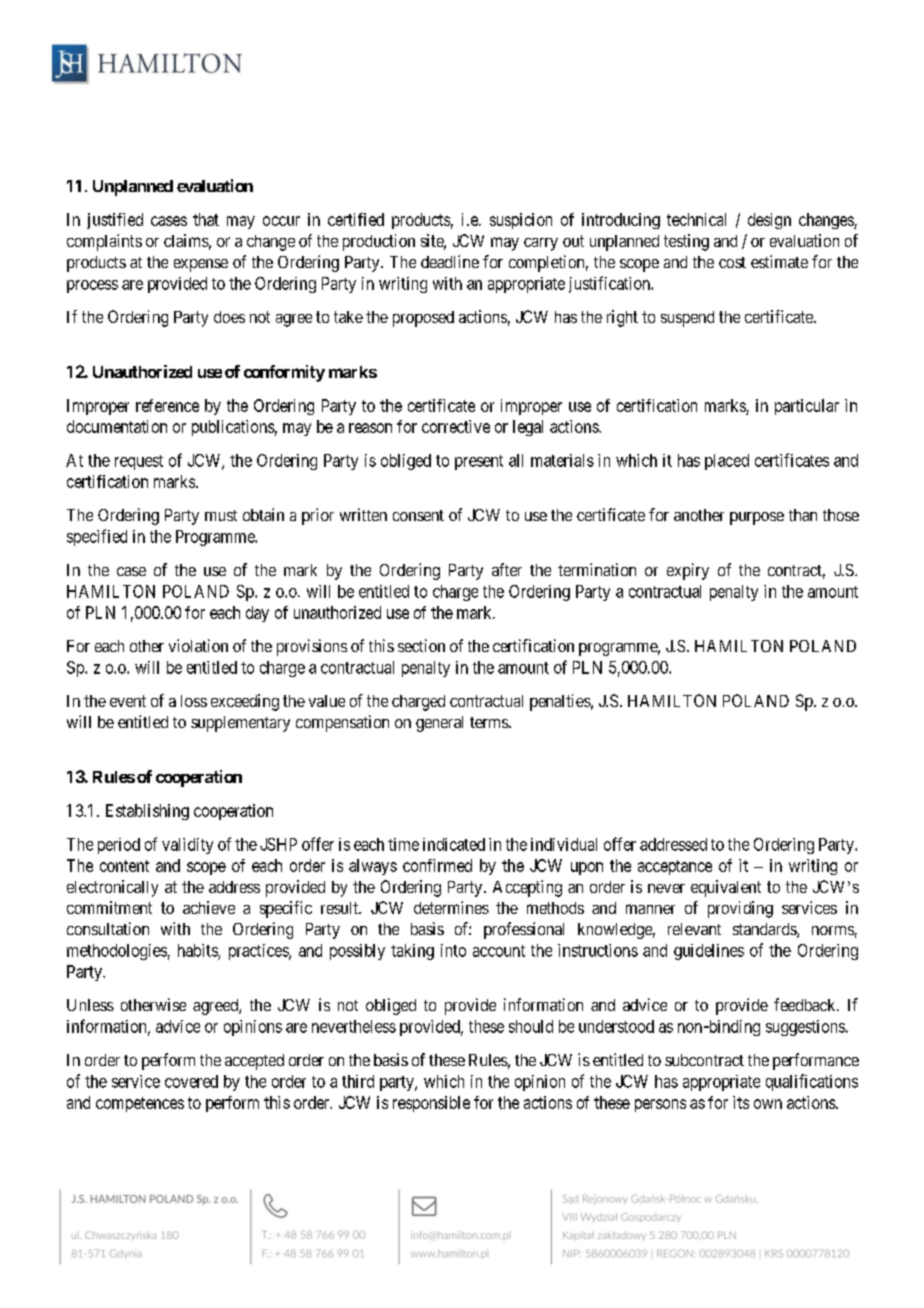 The height and width of the document is (1308, 924). What do you see at coordinates (450, 261) in the document?
I see `deadline` at bounding box center [450, 261].
